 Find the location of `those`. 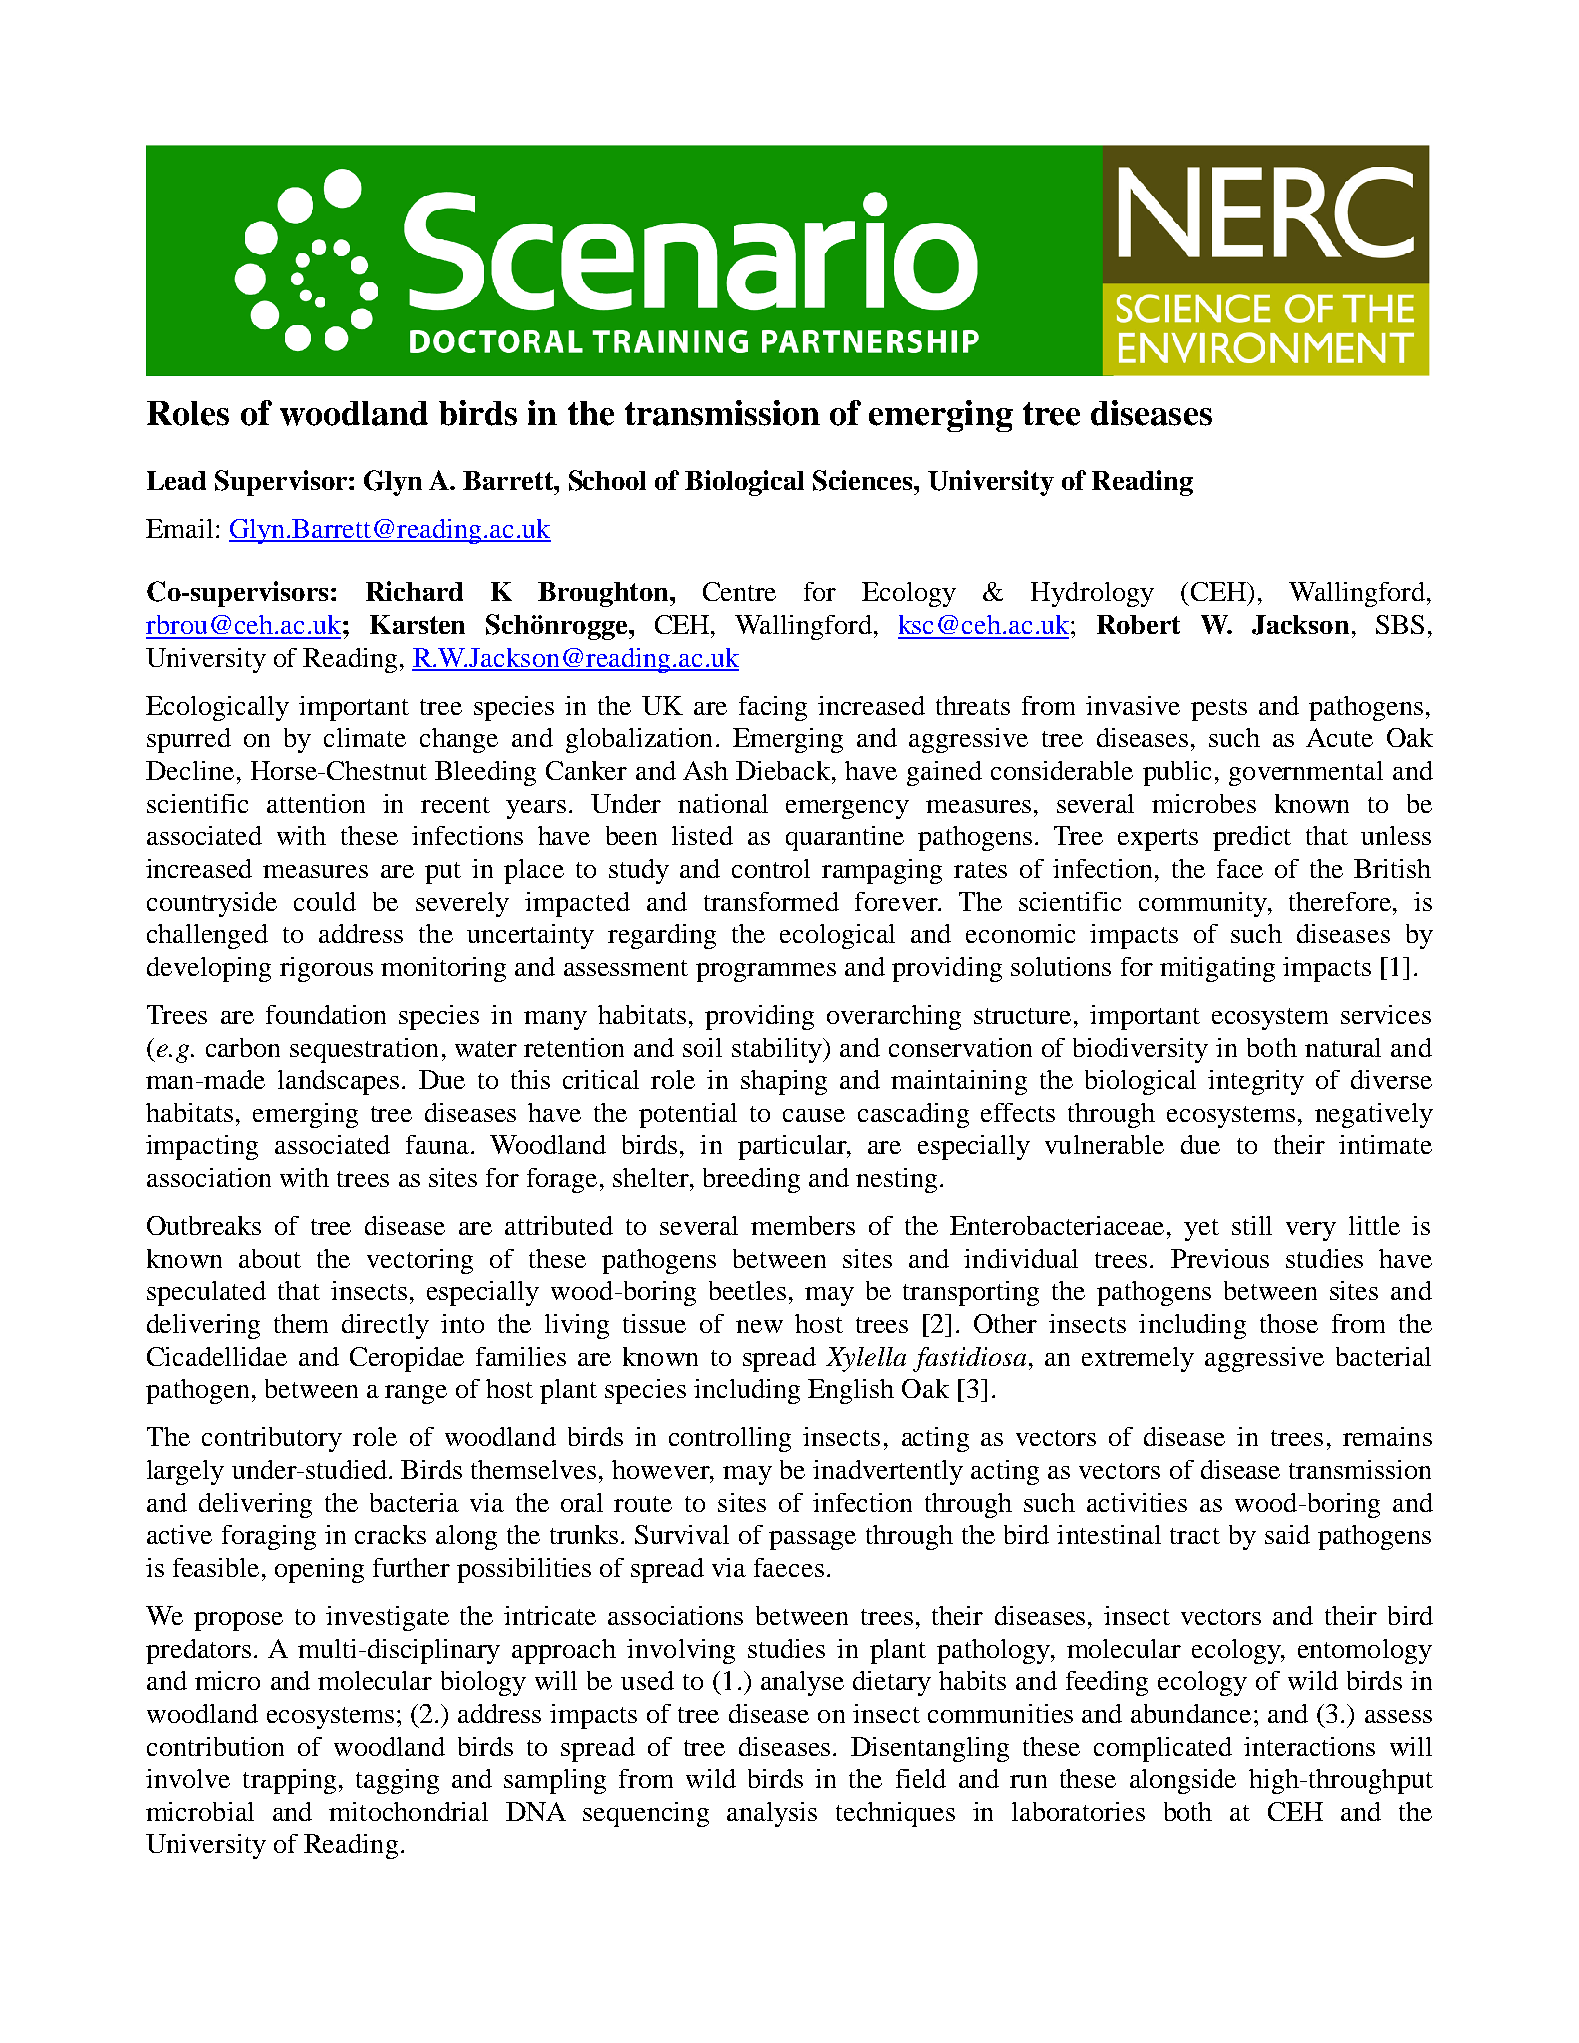

those is located at coordinates (1289, 1323).
